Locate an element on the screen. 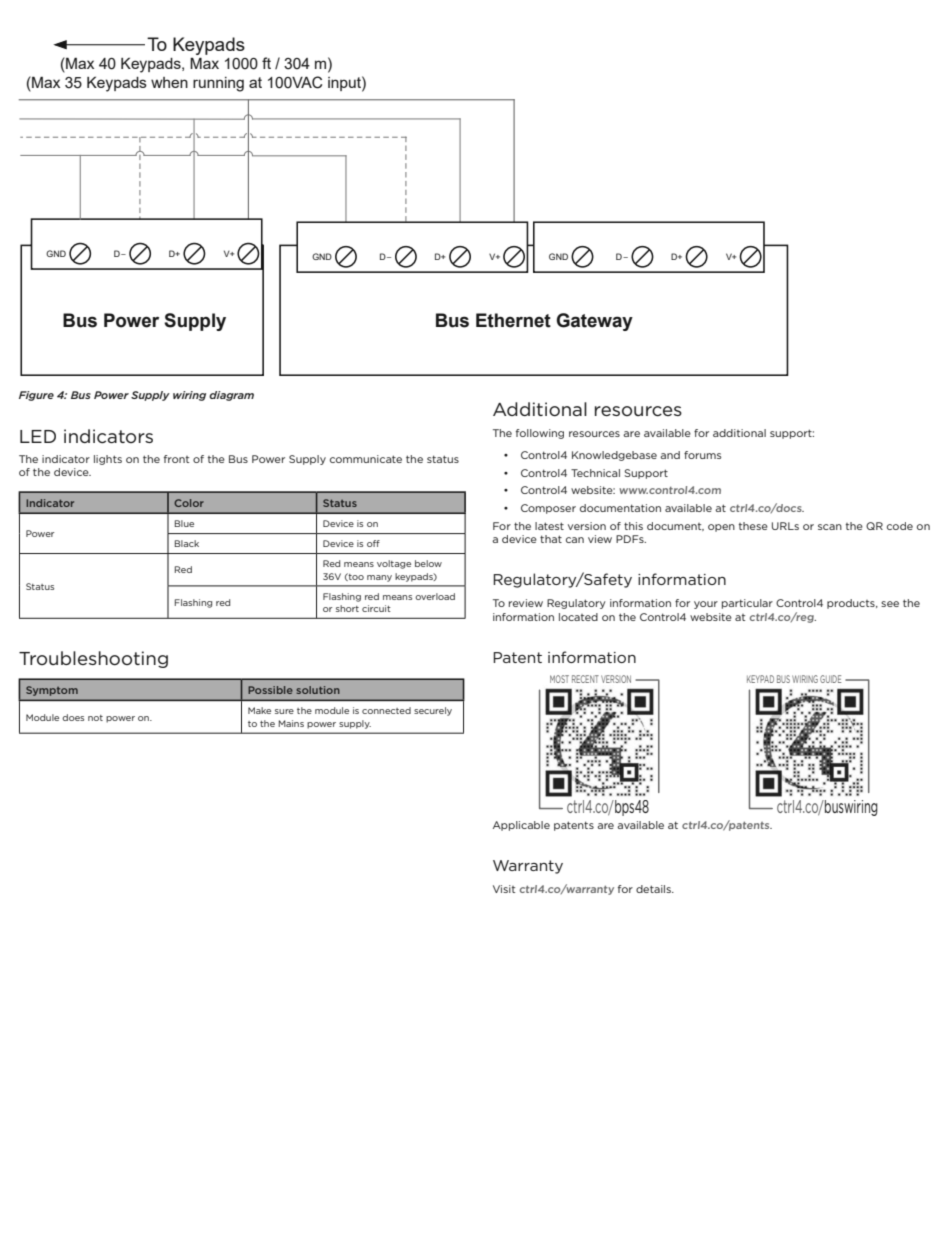  Ethernet is located at coordinates (513, 320).
